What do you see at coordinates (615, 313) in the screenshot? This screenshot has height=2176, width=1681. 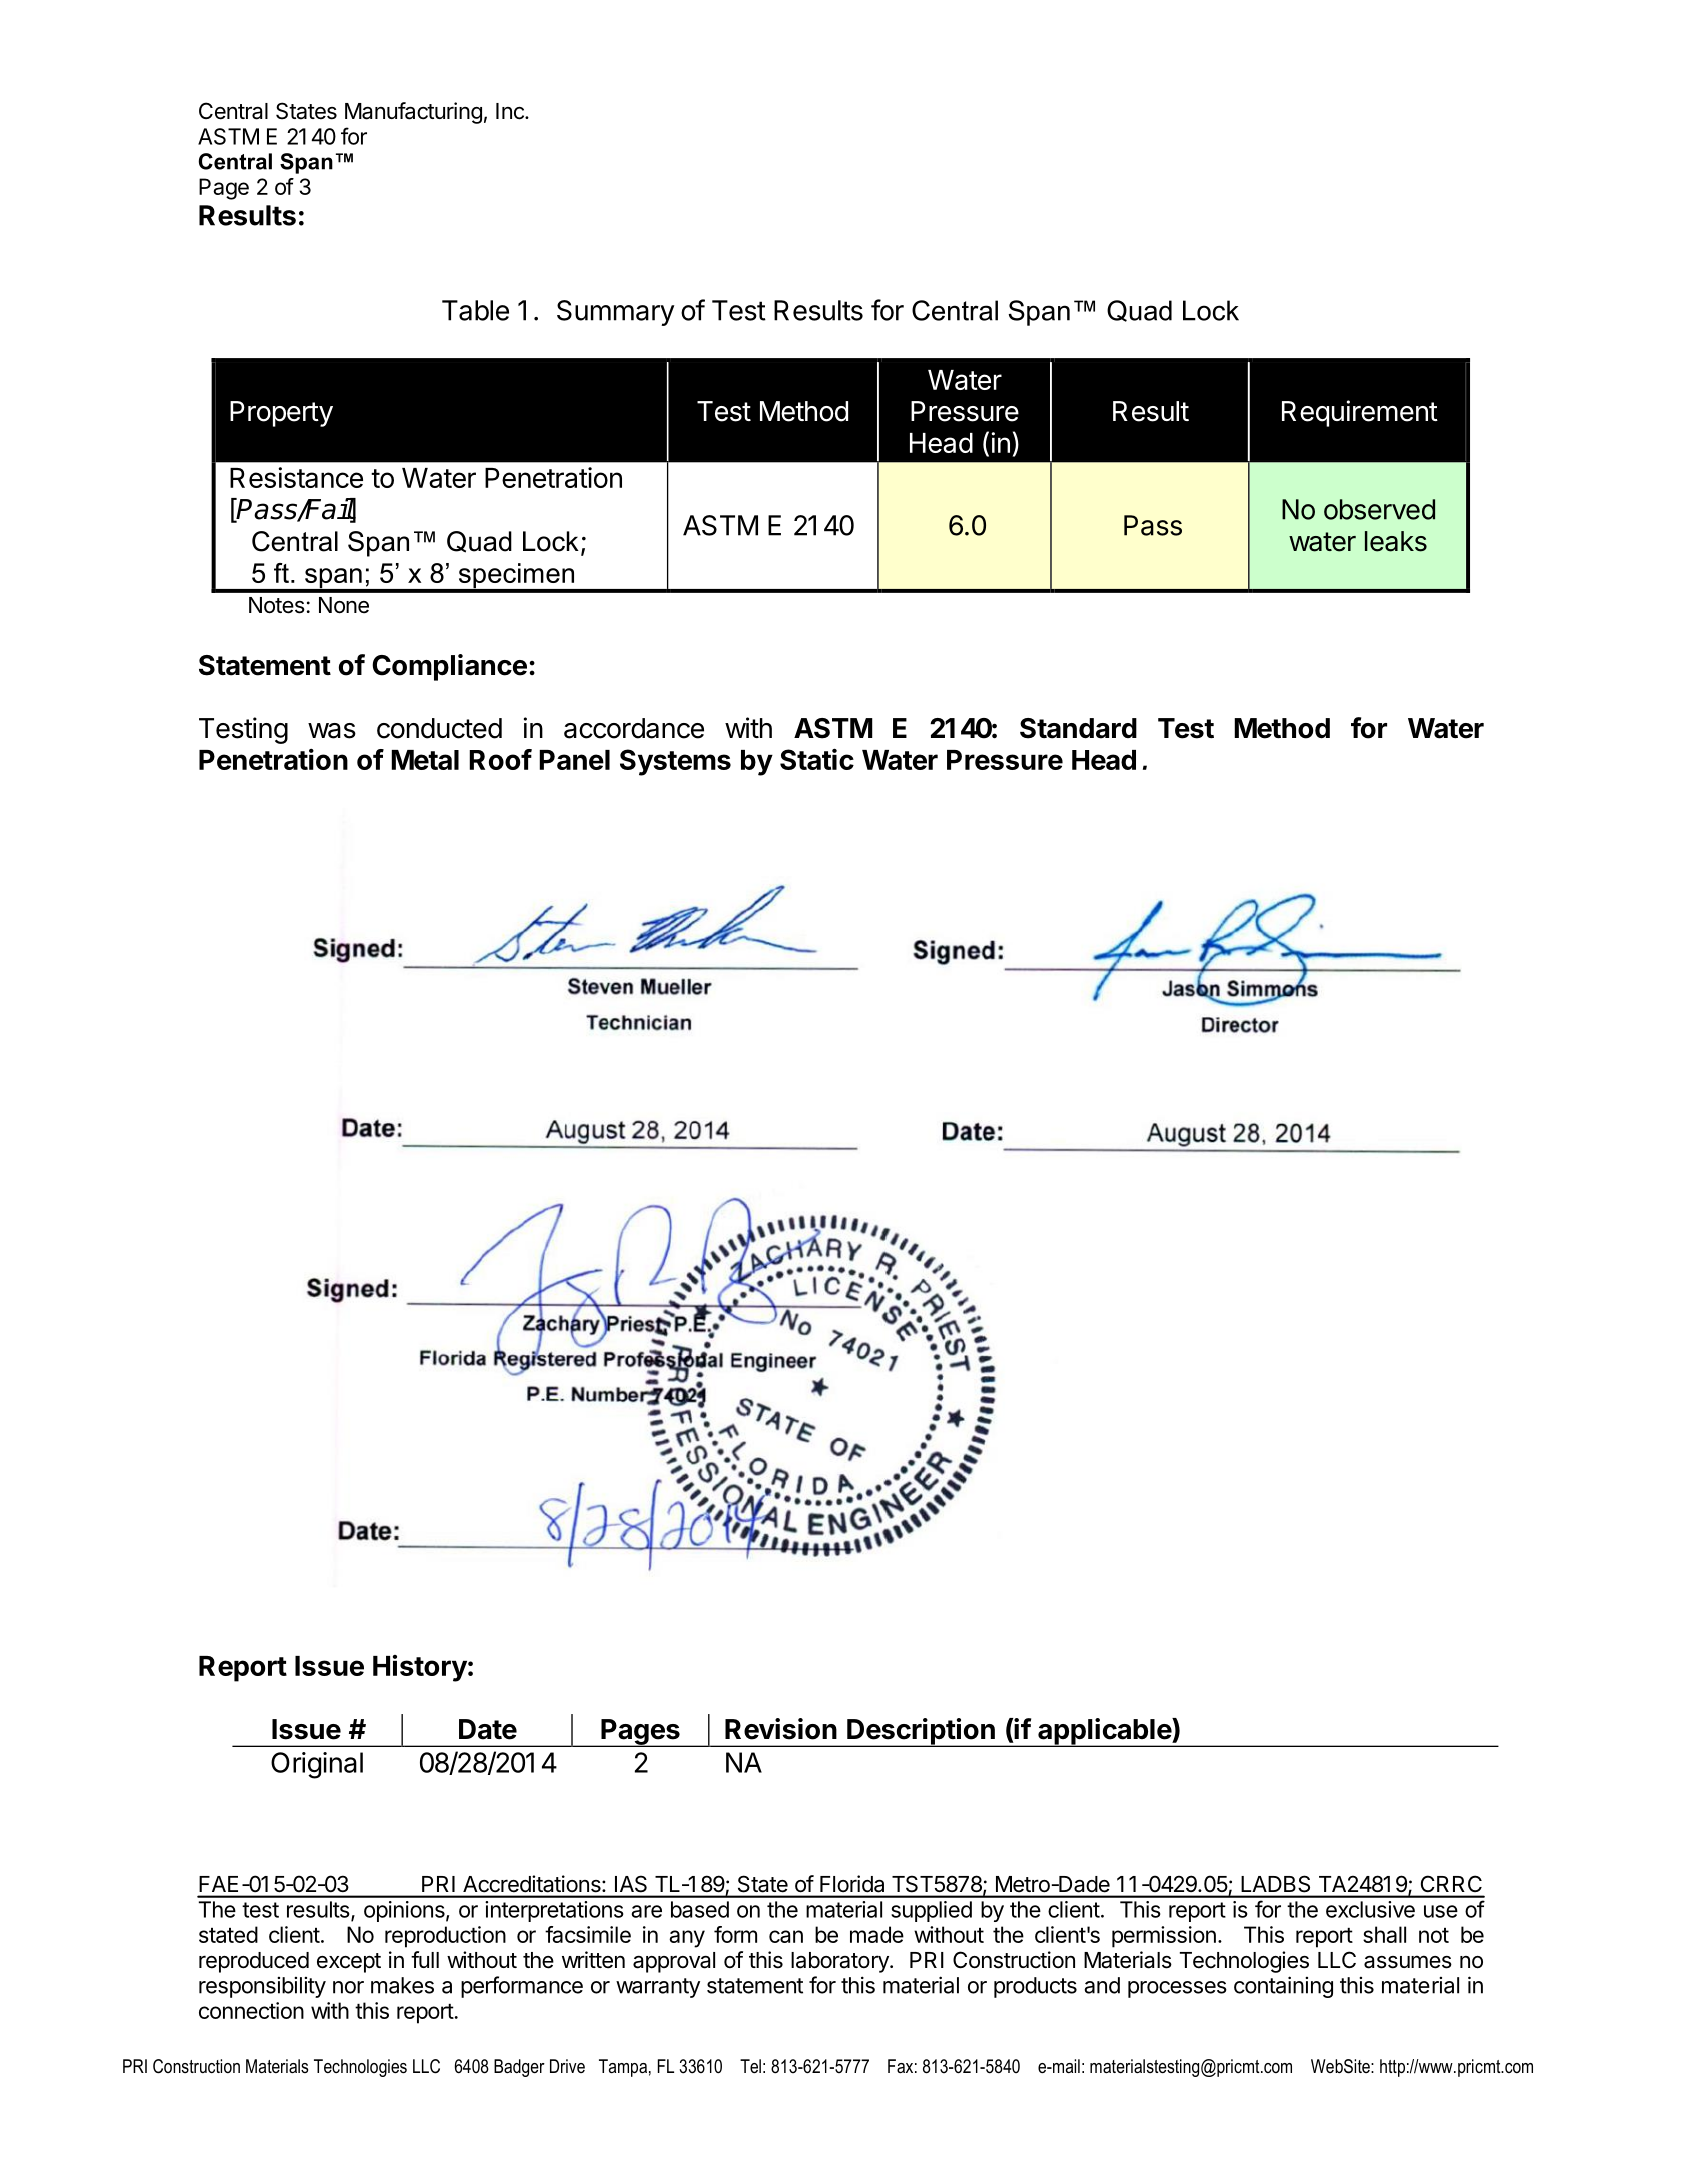 I see `Summary` at bounding box center [615, 313].
